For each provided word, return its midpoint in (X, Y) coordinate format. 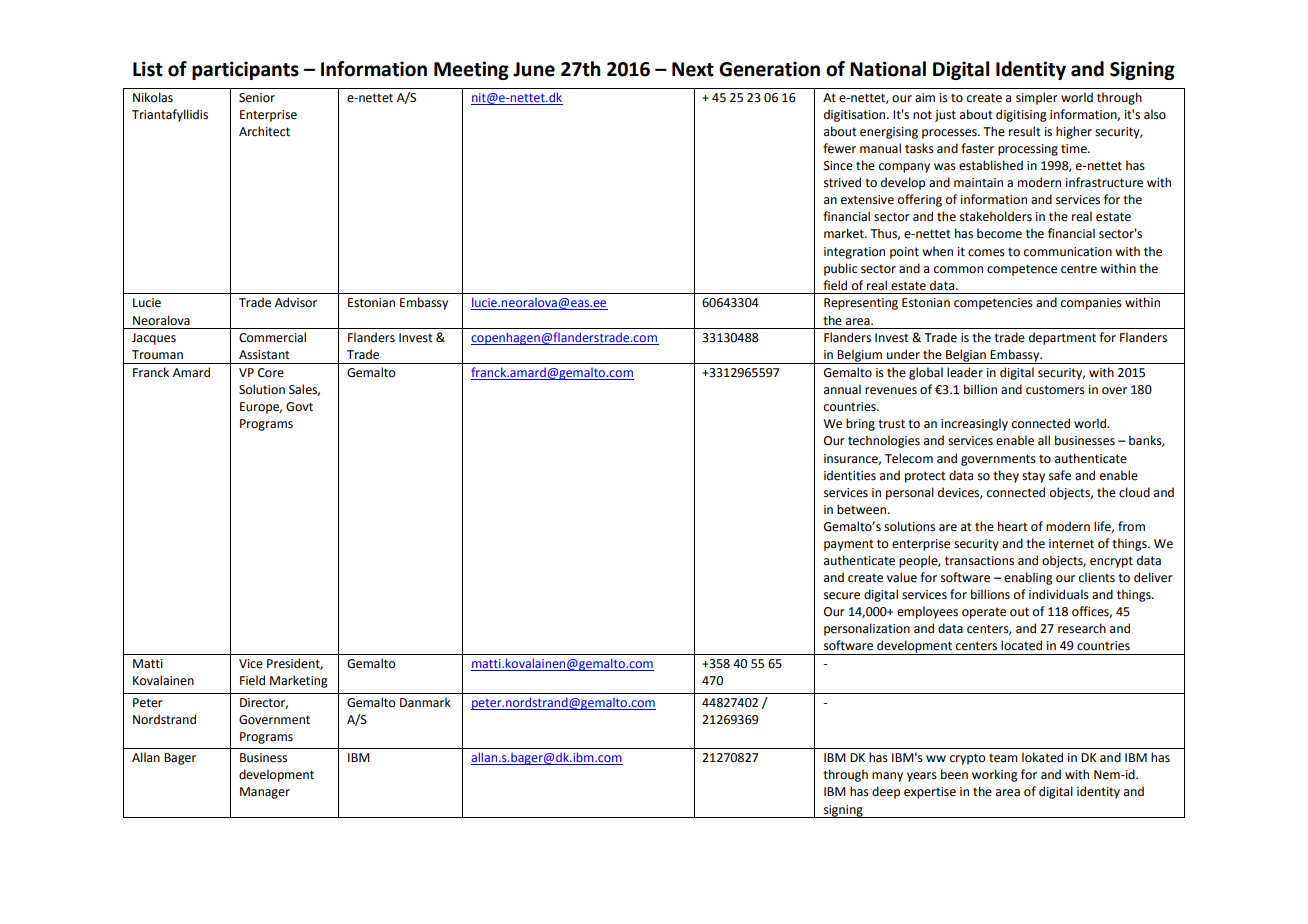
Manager (265, 793)
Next (693, 69)
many (887, 777)
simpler (1037, 98)
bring (860, 424)
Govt (299, 407)
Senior (257, 98)
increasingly (974, 424)
